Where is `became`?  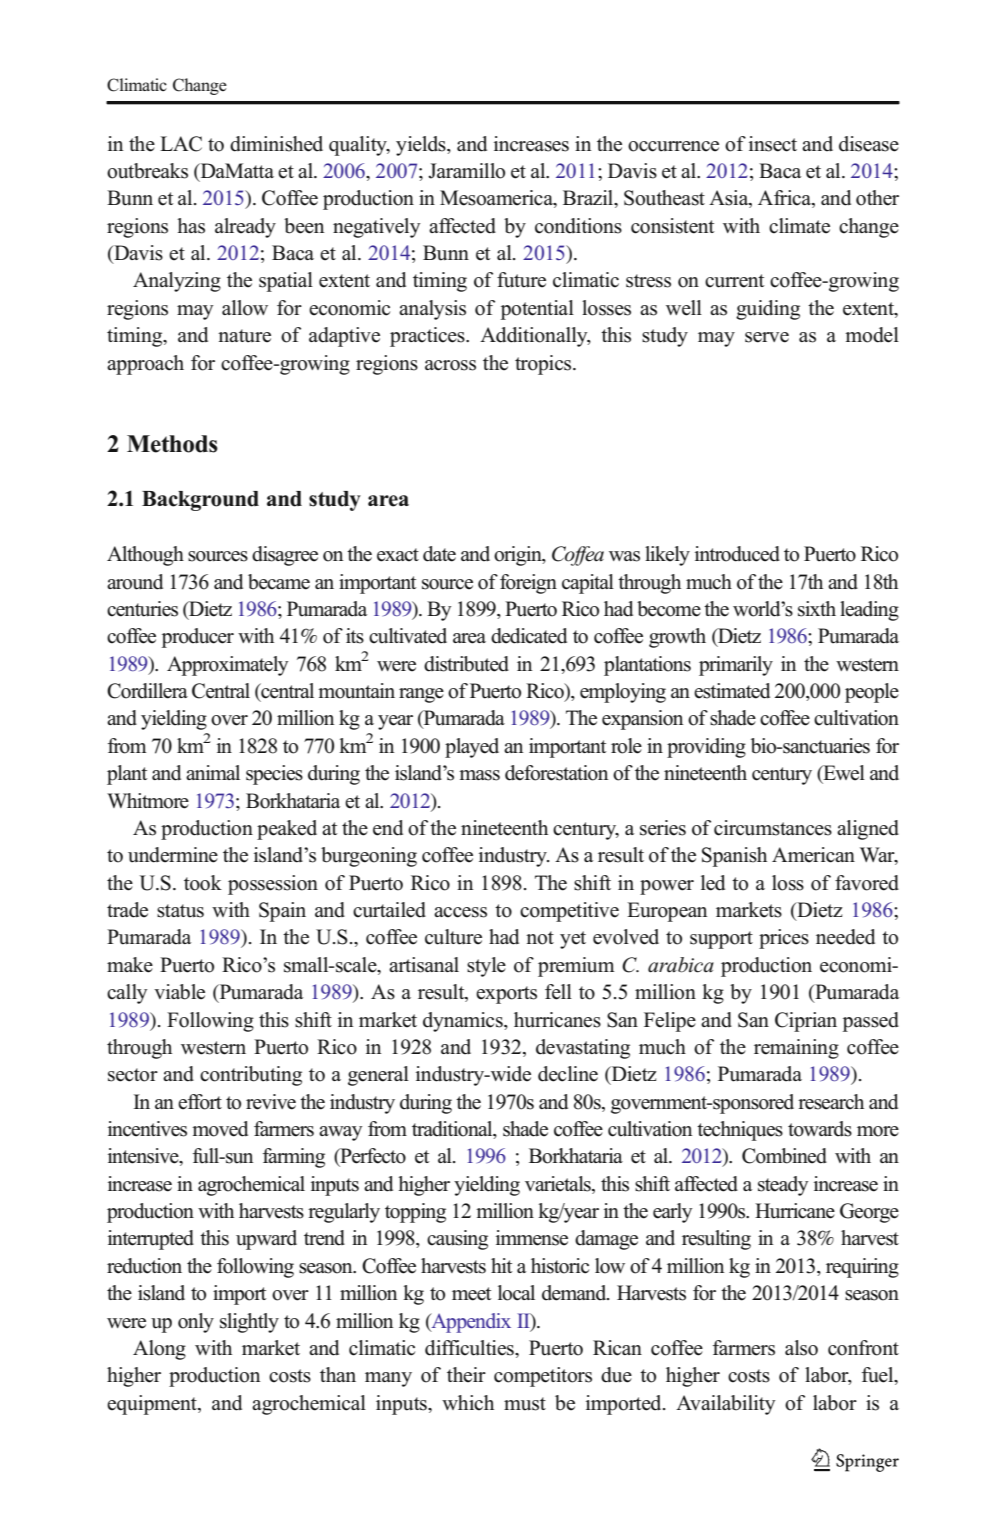 became is located at coordinates (279, 582).
